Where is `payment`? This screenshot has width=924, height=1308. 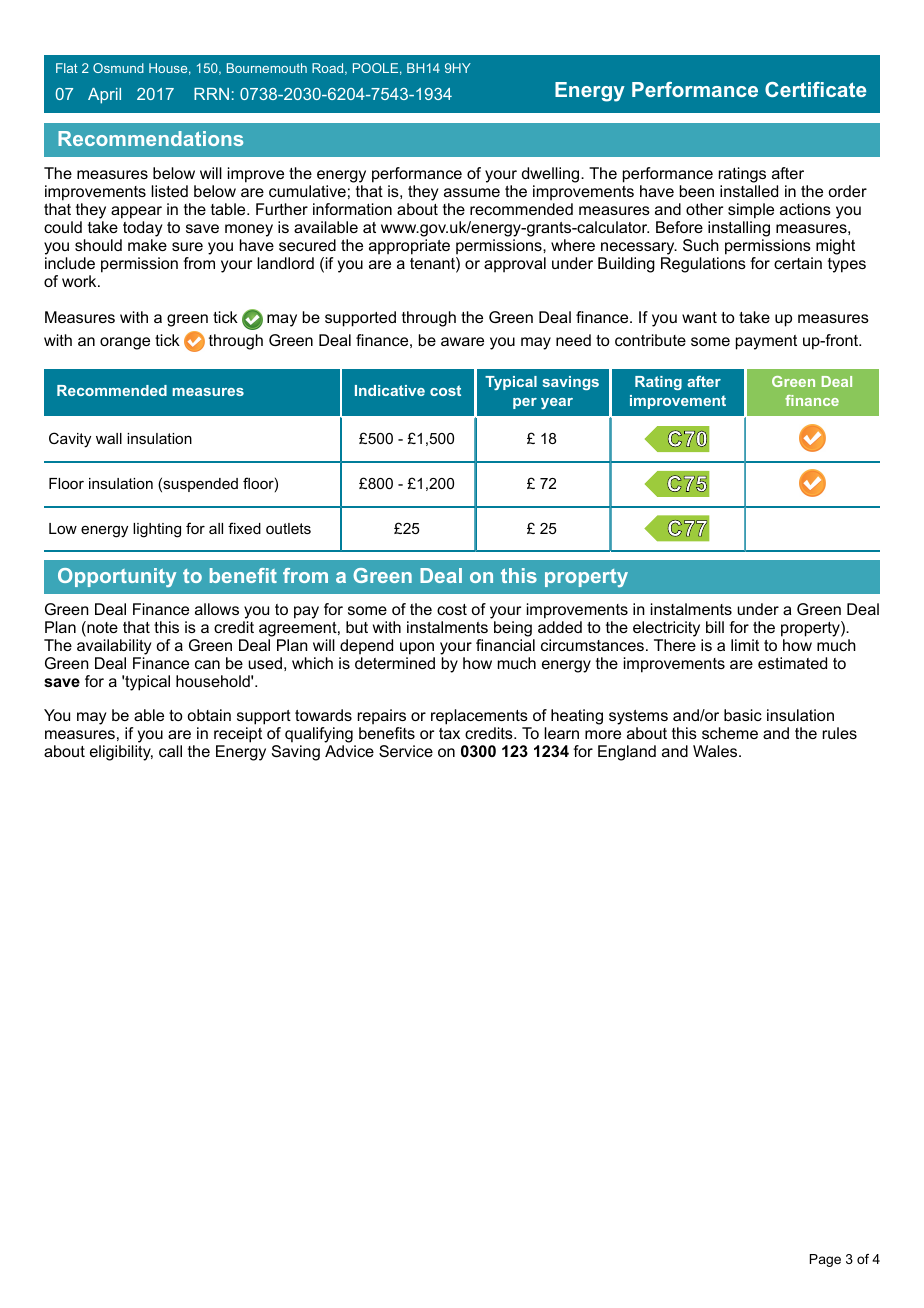 payment is located at coordinates (766, 342).
